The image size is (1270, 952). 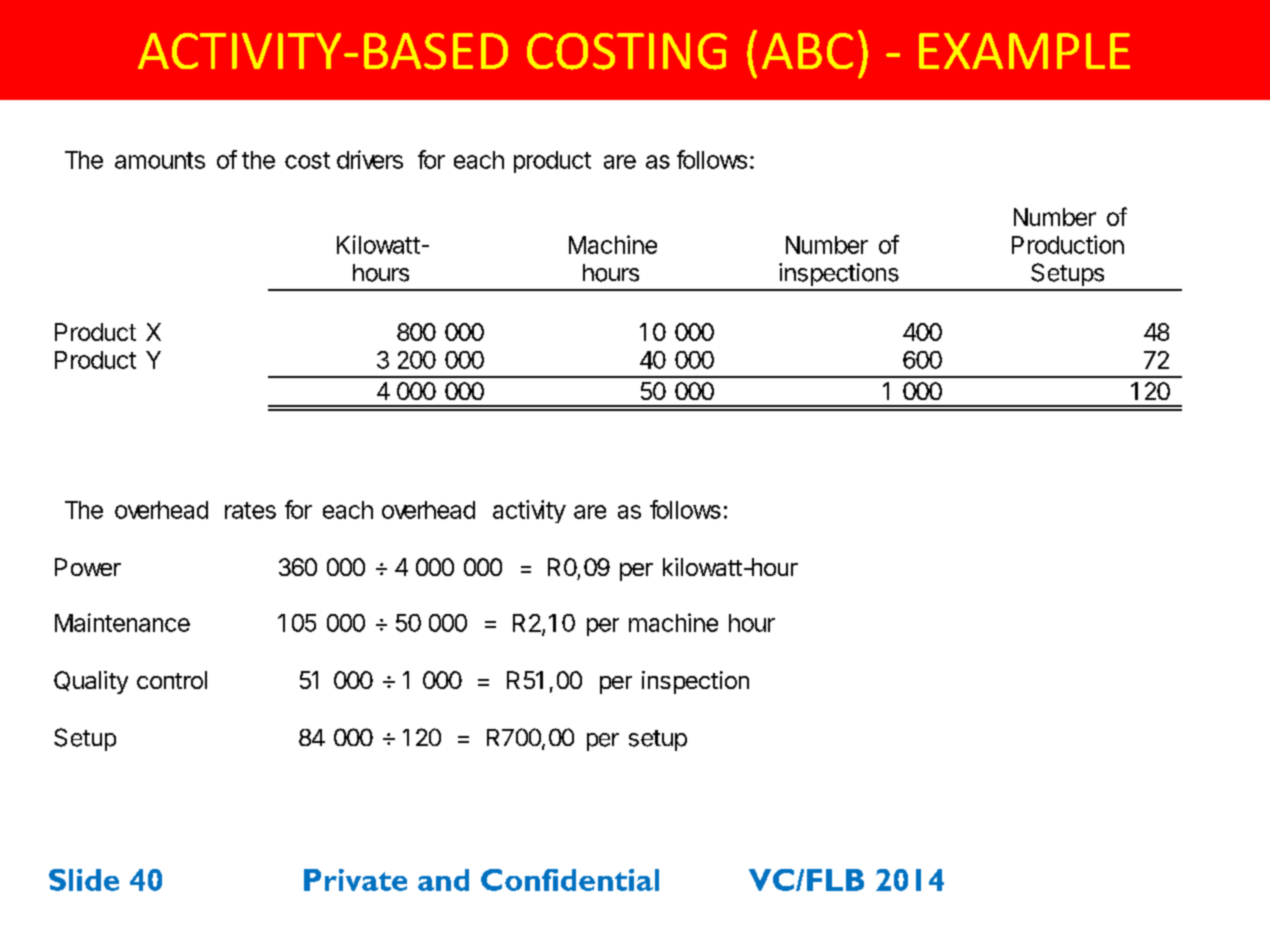 What do you see at coordinates (250, 510) in the screenshot?
I see `rates` at bounding box center [250, 510].
